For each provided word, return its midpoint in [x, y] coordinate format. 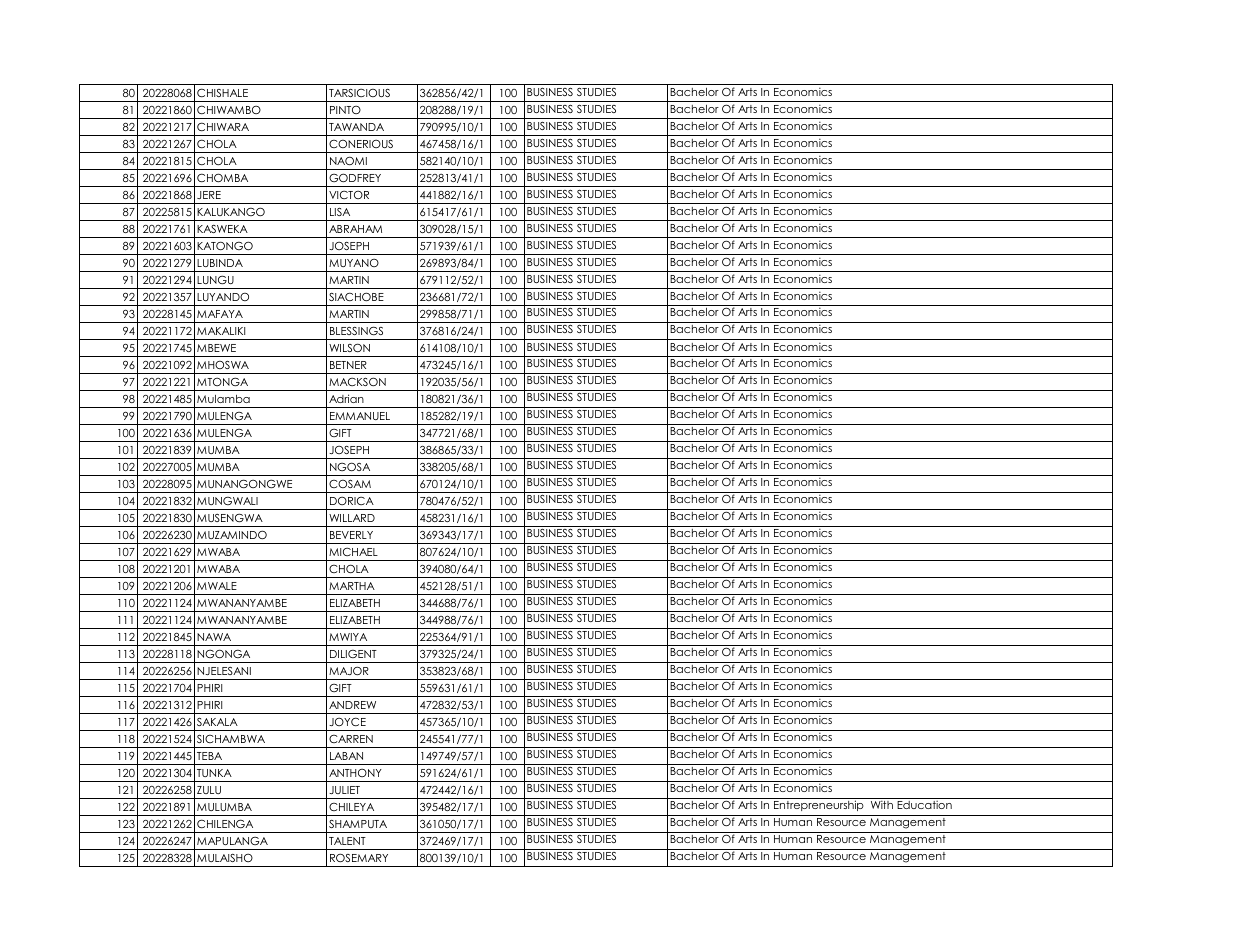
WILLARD [352, 518]
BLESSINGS [356, 330]
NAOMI [348, 160]
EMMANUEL [360, 416]
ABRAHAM [355, 229]
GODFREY [355, 177]
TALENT [347, 841]
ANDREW [352, 705]
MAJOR [349, 670]
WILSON [349, 347]
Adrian [346, 398]
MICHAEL [353, 551]
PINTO [345, 109]
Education [924, 804]
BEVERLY [351, 535]
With [882, 804]
